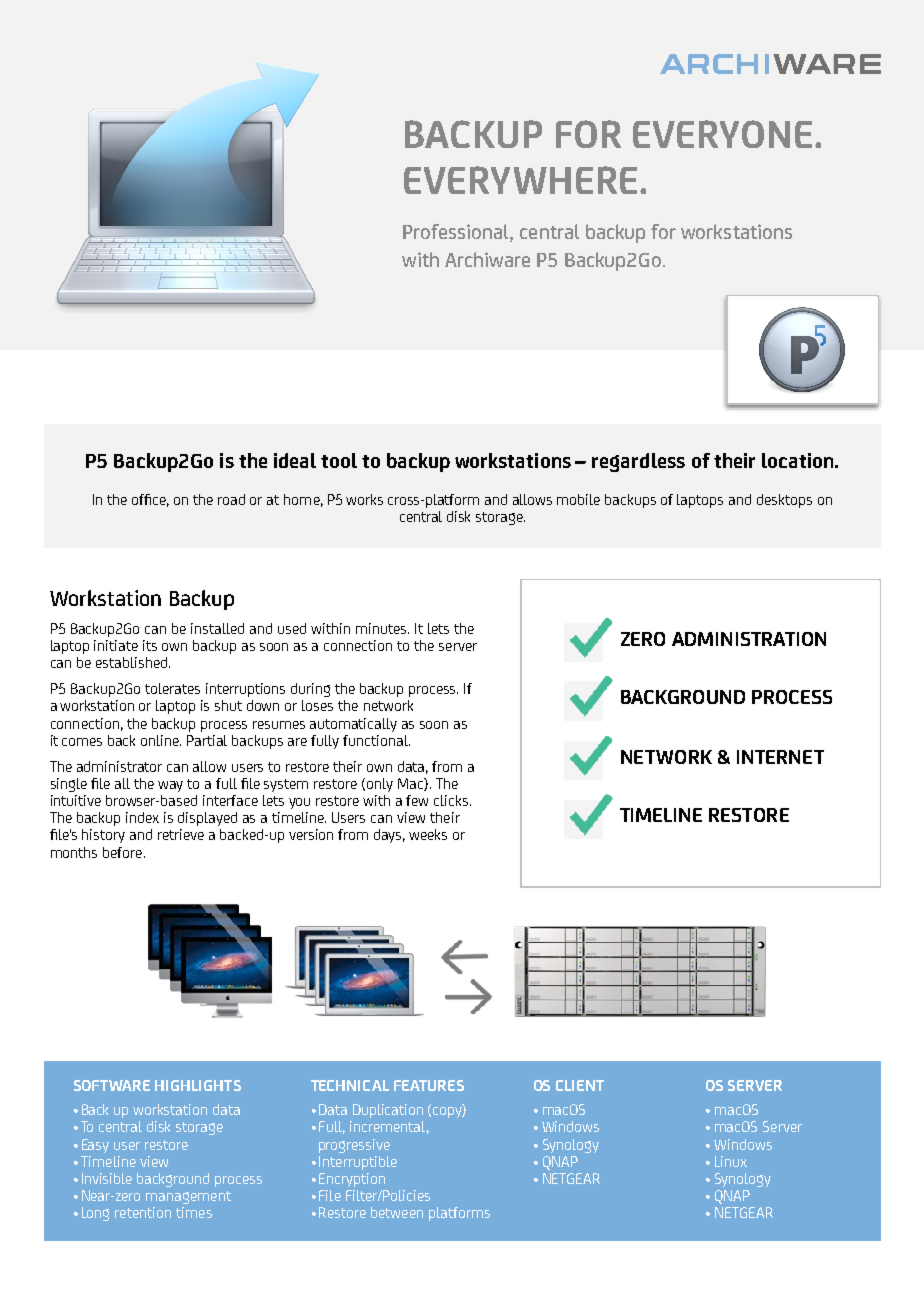 This screenshot has height=1308, width=924. What do you see at coordinates (188, 1197) in the screenshot?
I see `management` at bounding box center [188, 1197].
